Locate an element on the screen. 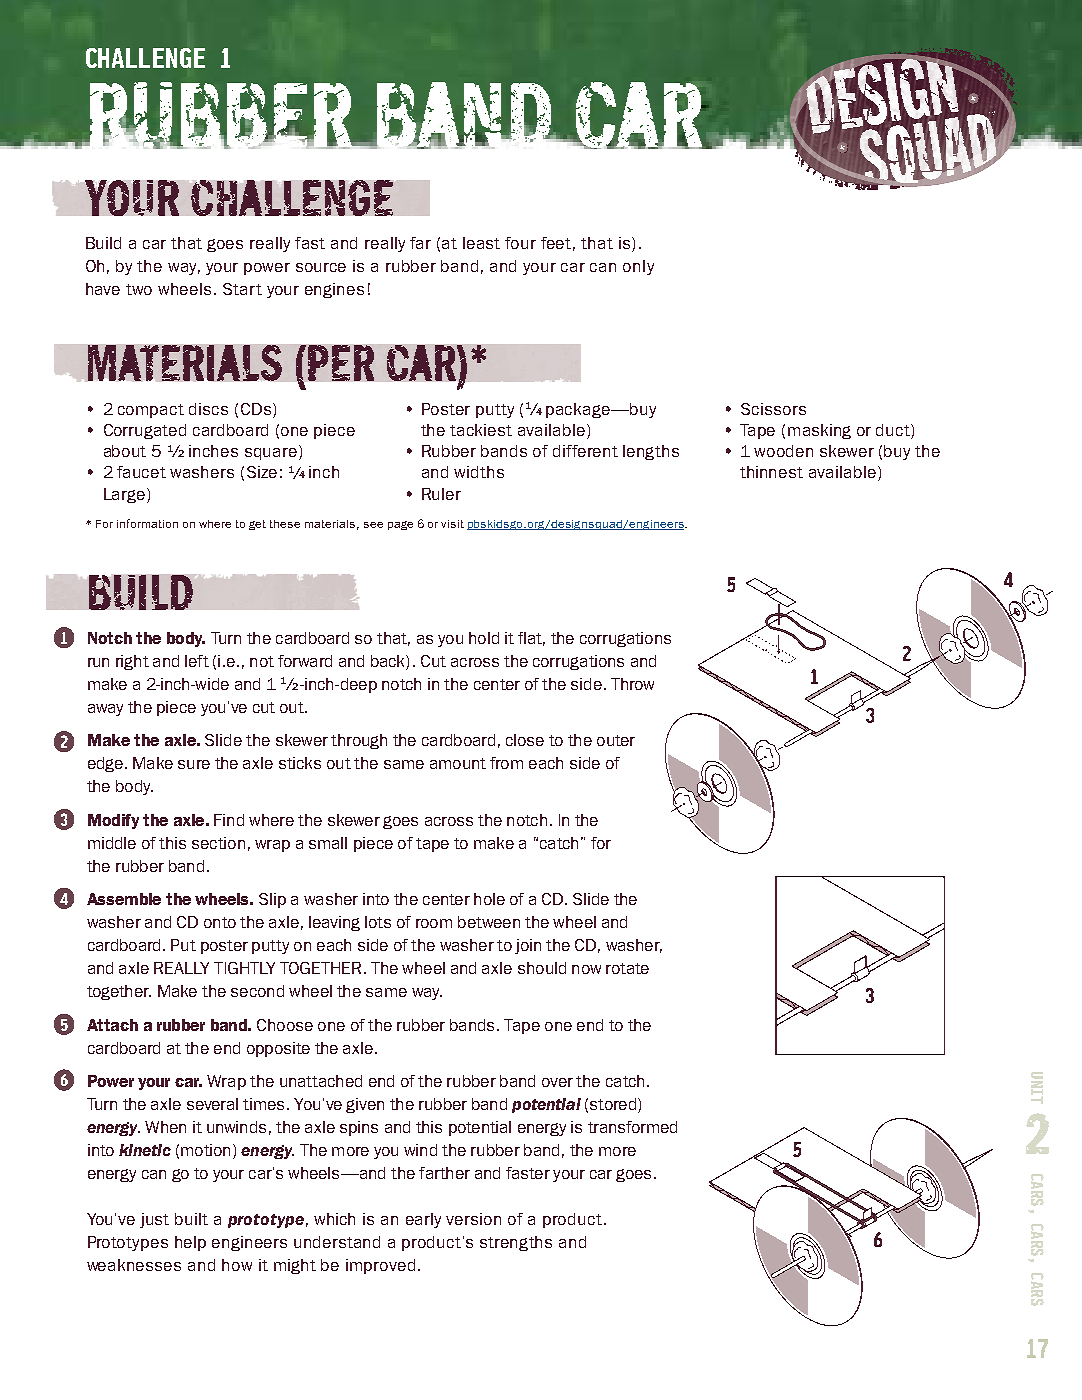  information is located at coordinates (147, 523).
